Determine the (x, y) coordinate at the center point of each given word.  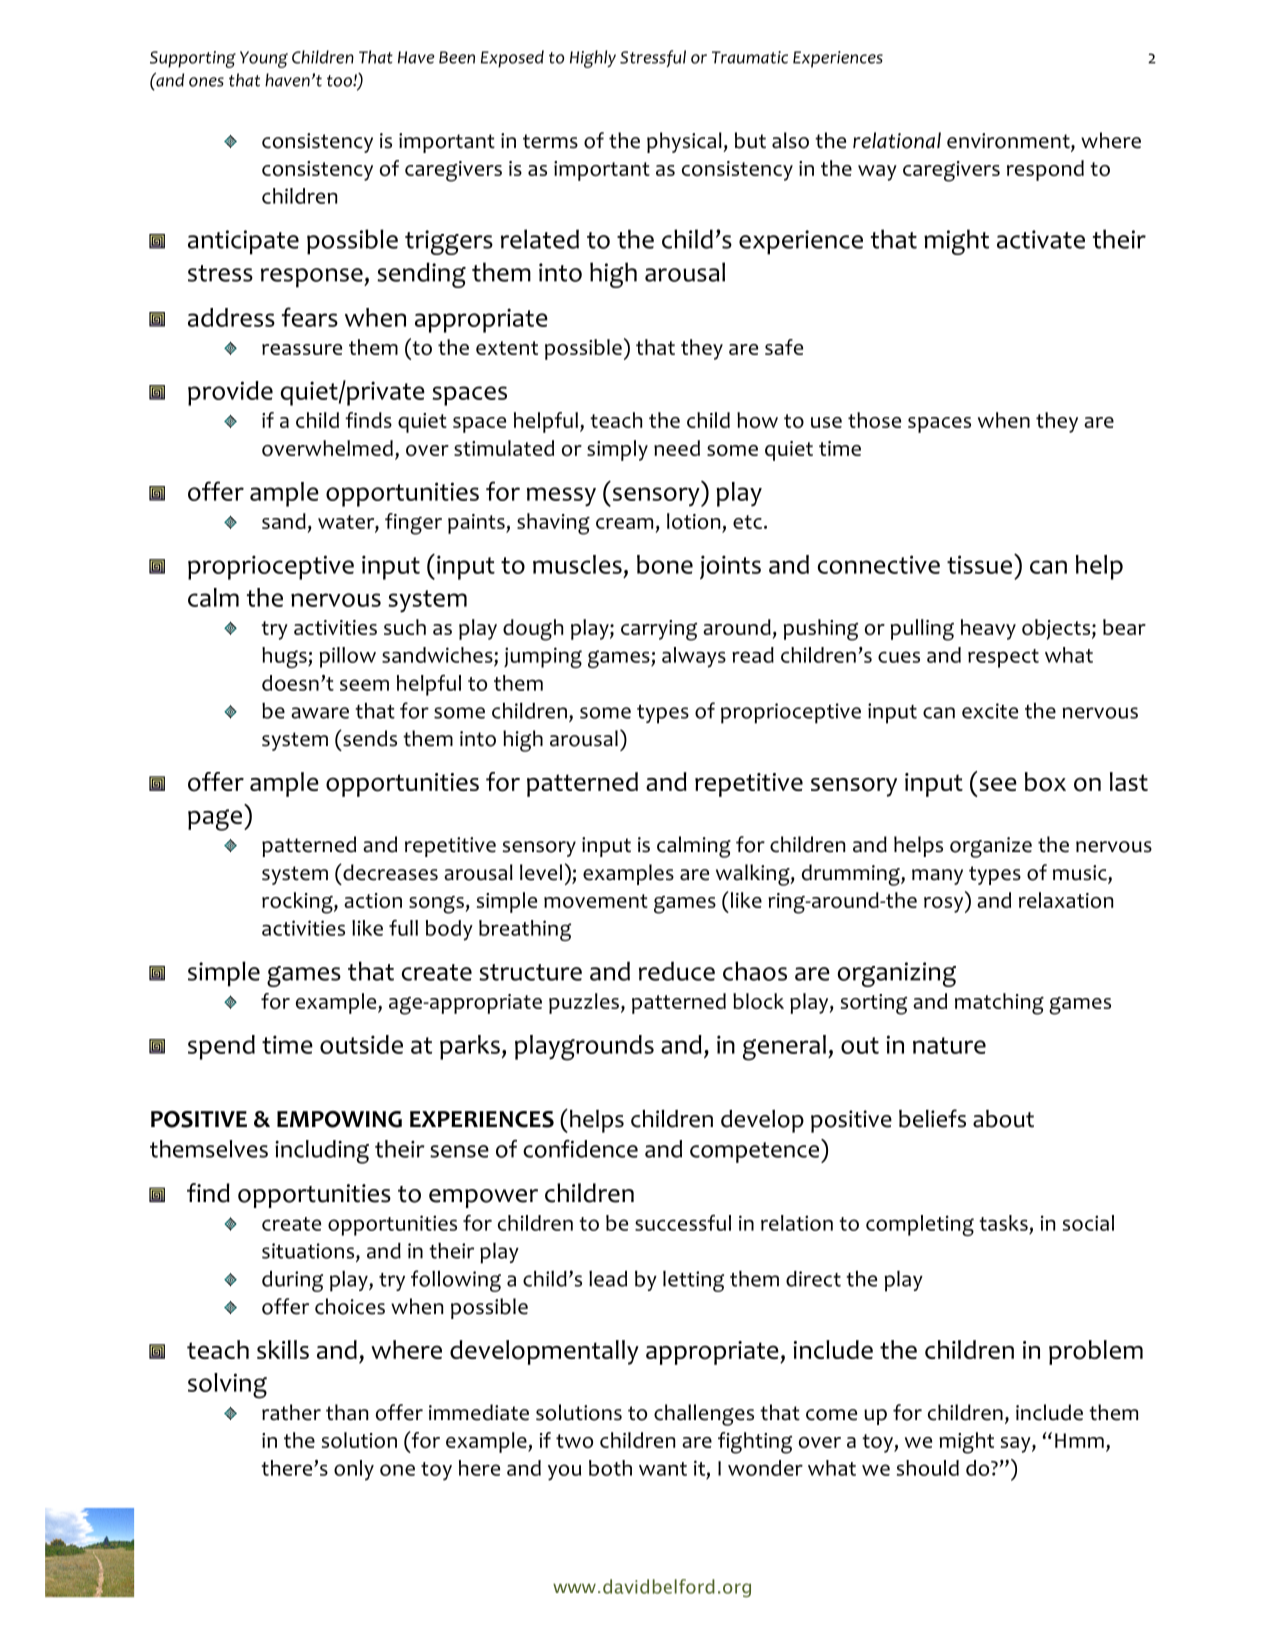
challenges (704, 1415)
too (340, 81)
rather (291, 1412)
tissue (979, 564)
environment (1009, 142)
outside (361, 1044)
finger (413, 524)
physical (685, 142)
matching (999, 1004)
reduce (677, 971)
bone (665, 564)
